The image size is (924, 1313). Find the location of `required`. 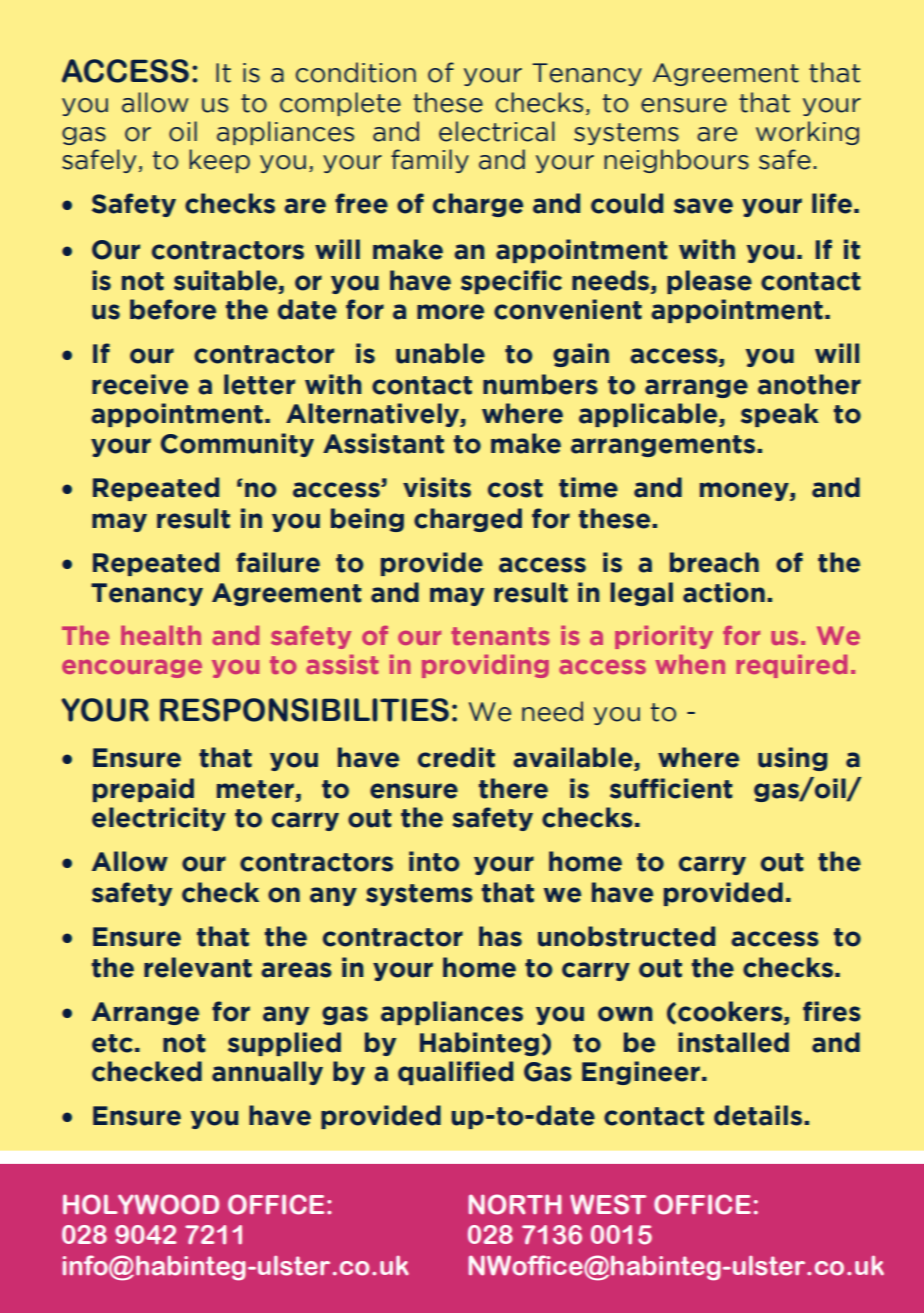

required is located at coordinates (791, 666).
